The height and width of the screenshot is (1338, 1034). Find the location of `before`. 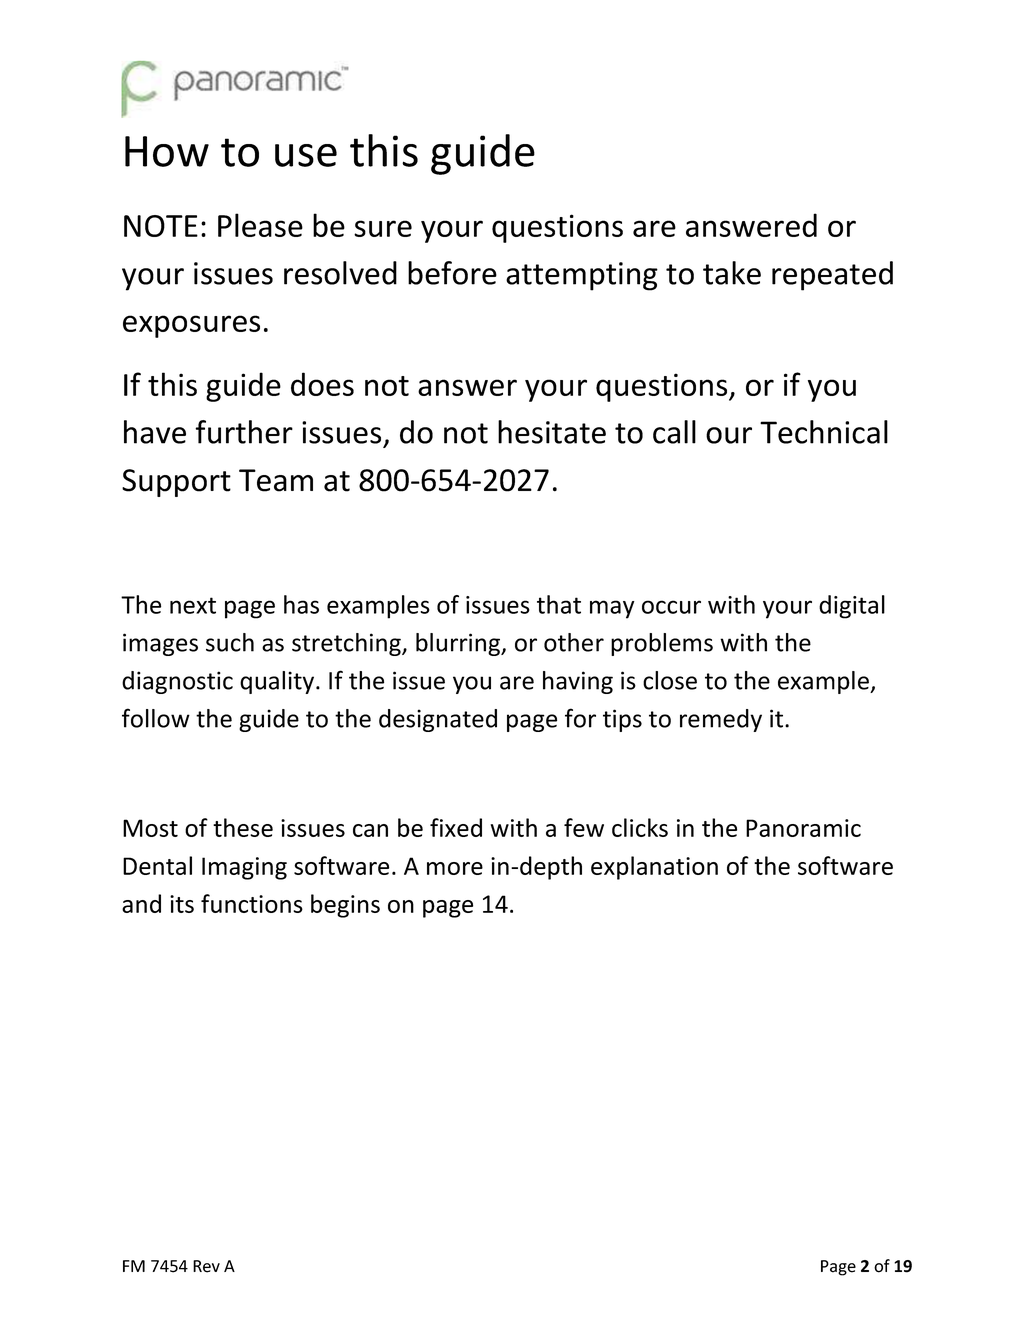

before is located at coordinates (452, 273).
